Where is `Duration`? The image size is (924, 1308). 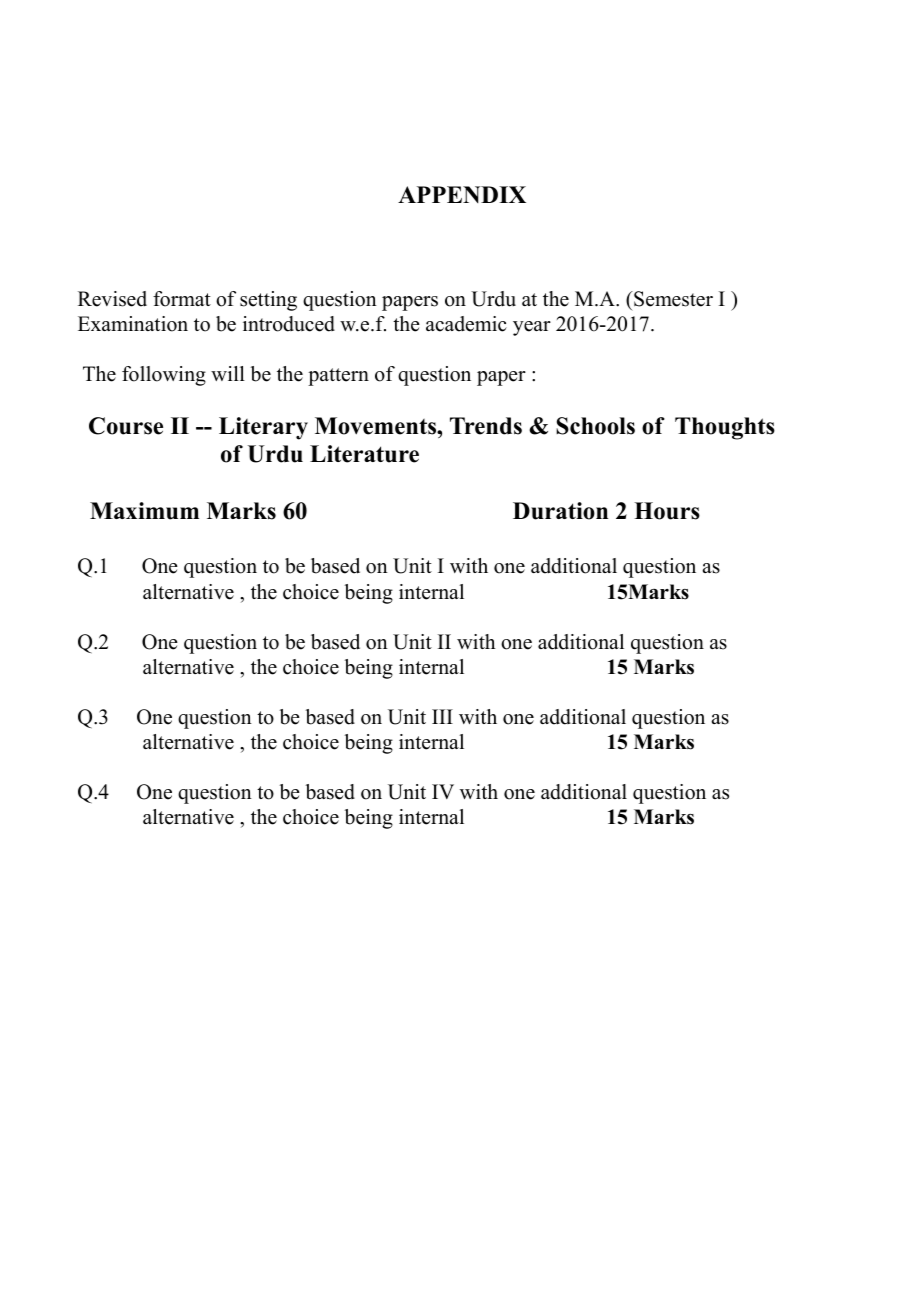 Duration is located at coordinates (560, 511).
